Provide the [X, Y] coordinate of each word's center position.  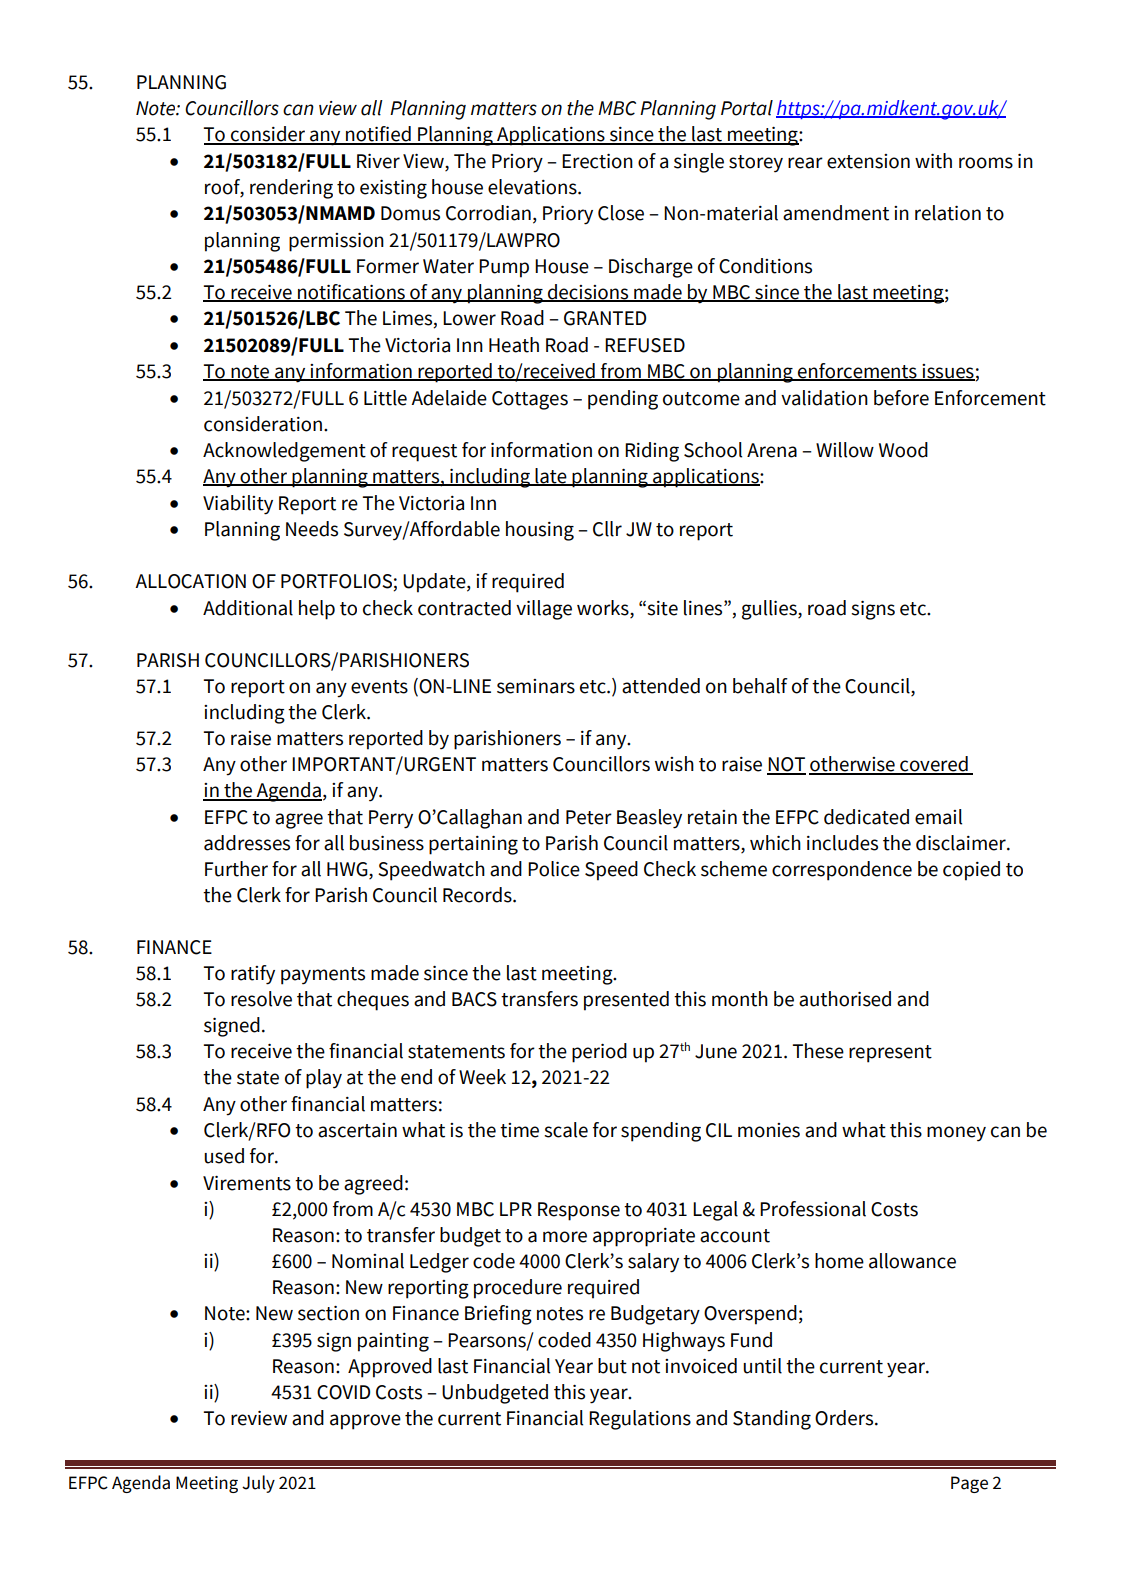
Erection [597, 161]
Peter [589, 817]
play [324, 1079]
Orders [845, 1418]
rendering [291, 189]
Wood [903, 450]
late [551, 477]
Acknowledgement [284, 452]
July [258, 1484]
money [956, 1134]
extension [868, 161]
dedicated [866, 817]
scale [566, 1130]
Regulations [640, 1420]
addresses [247, 843]
